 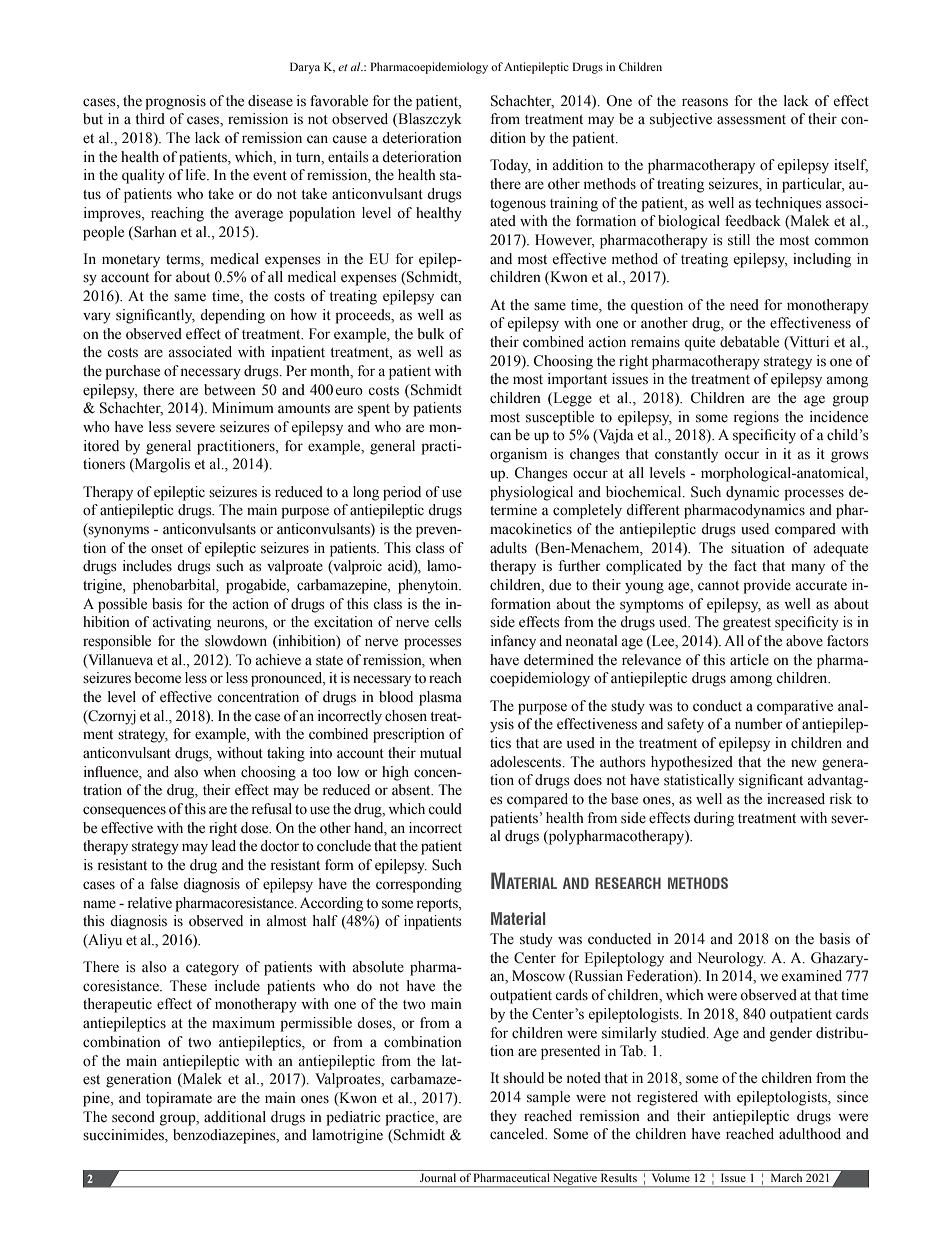 I want to click on bulk, so click(x=431, y=333).
